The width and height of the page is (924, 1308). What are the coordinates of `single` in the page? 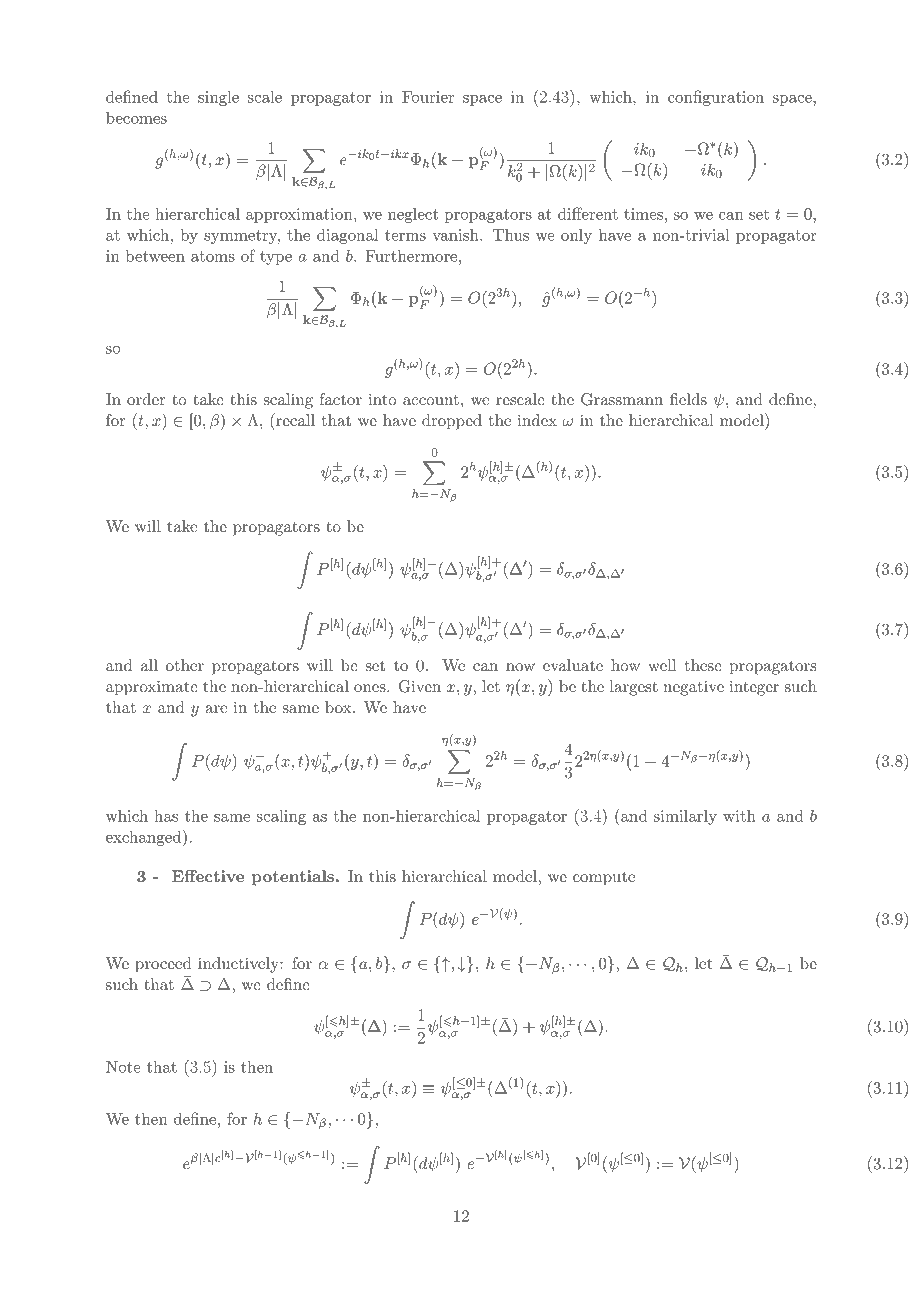 It's located at (218, 98).
